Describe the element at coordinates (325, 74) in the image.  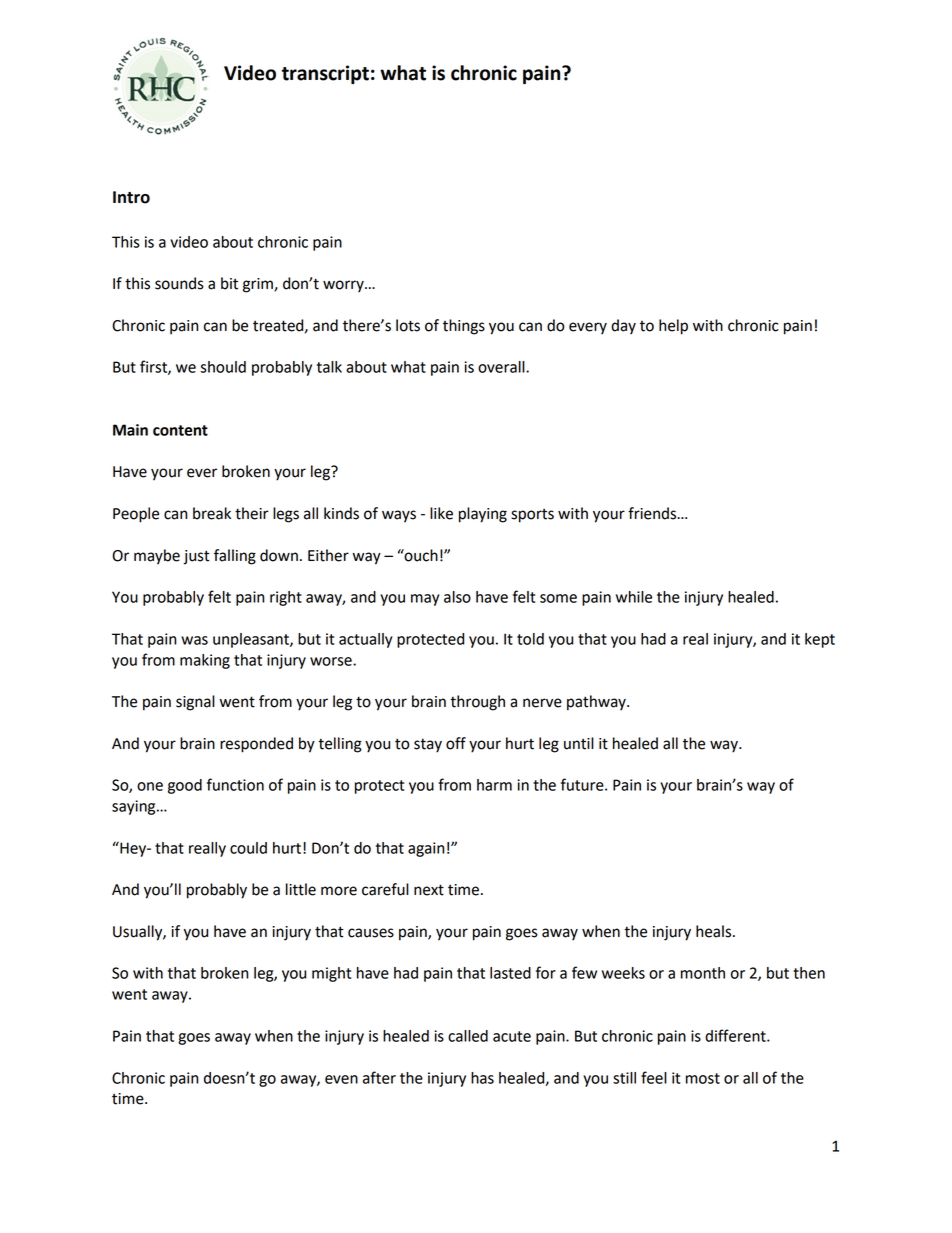
I see `transcript` at that location.
